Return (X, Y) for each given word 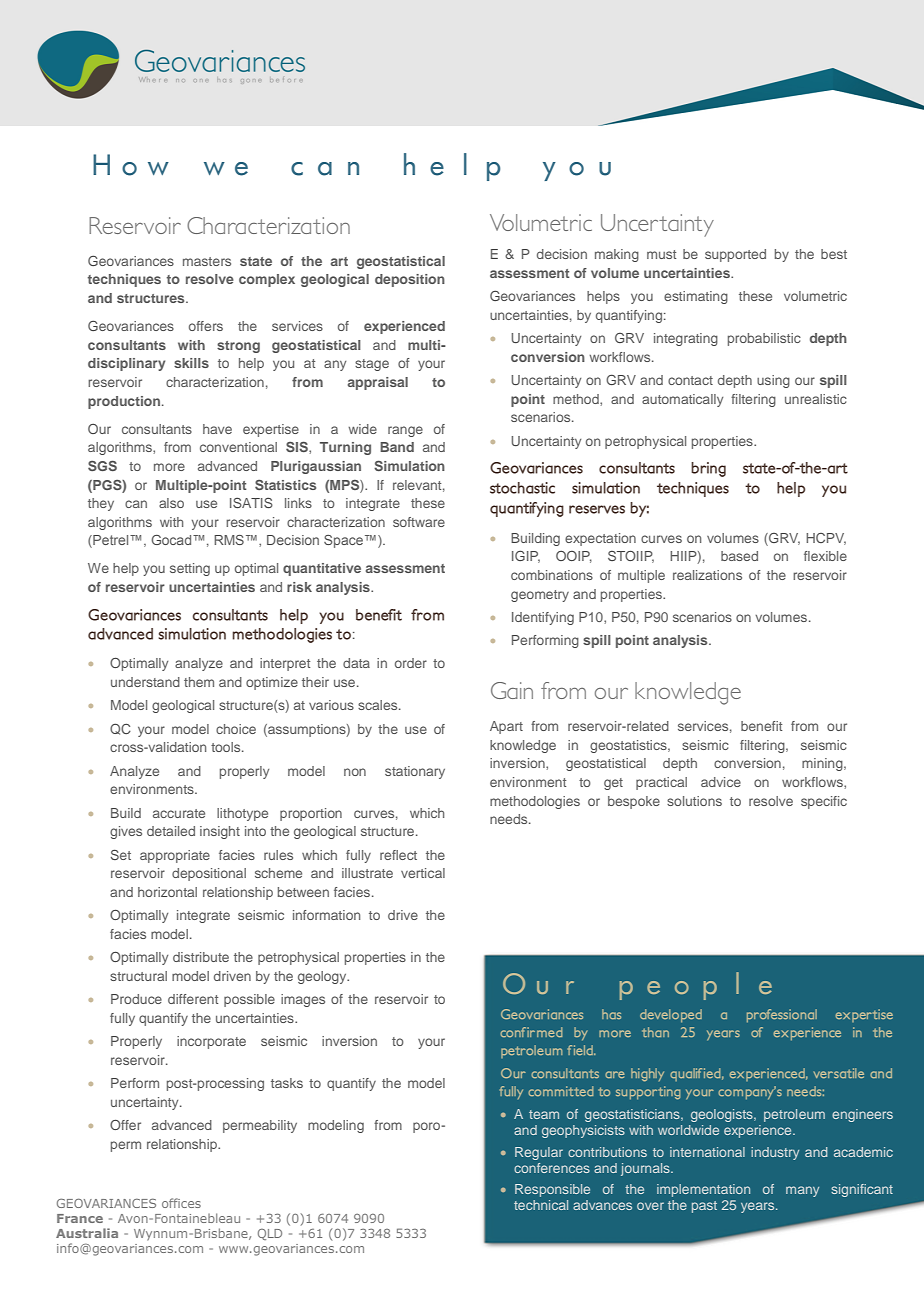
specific (824, 802)
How (131, 165)
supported (735, 255)
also (171, 503)
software (419, 522)
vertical (423, 873)
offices (181, 1203)
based (739, 556)
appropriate (175, 856)
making (617, 255)
